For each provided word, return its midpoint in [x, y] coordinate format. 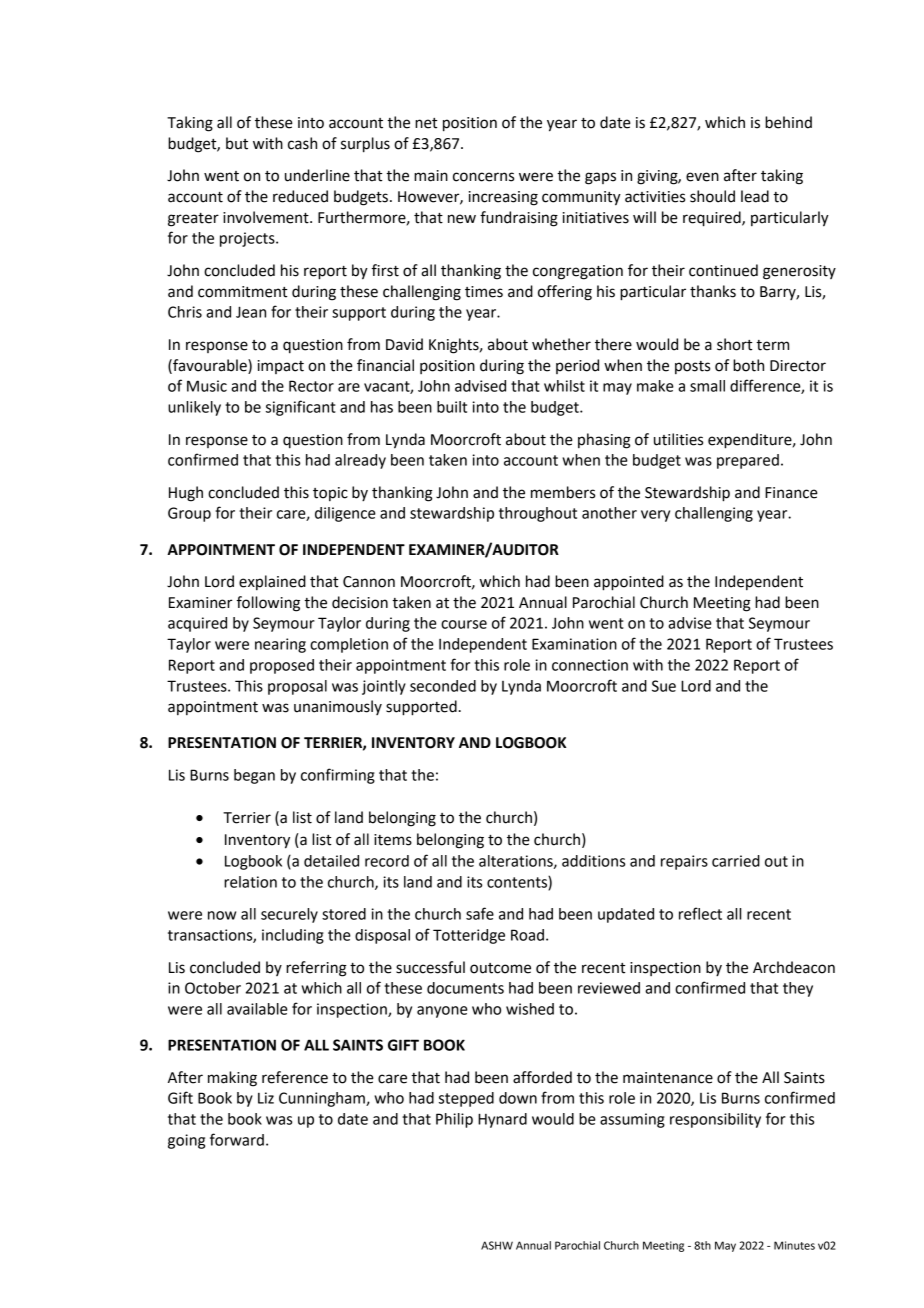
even [702, 177]
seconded [443, 686]
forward [237, 1139]
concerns [483, 177]
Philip [454, 1120]
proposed [282, 666]
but [237, 143]
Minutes [794, 1245]
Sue [664, 686]
